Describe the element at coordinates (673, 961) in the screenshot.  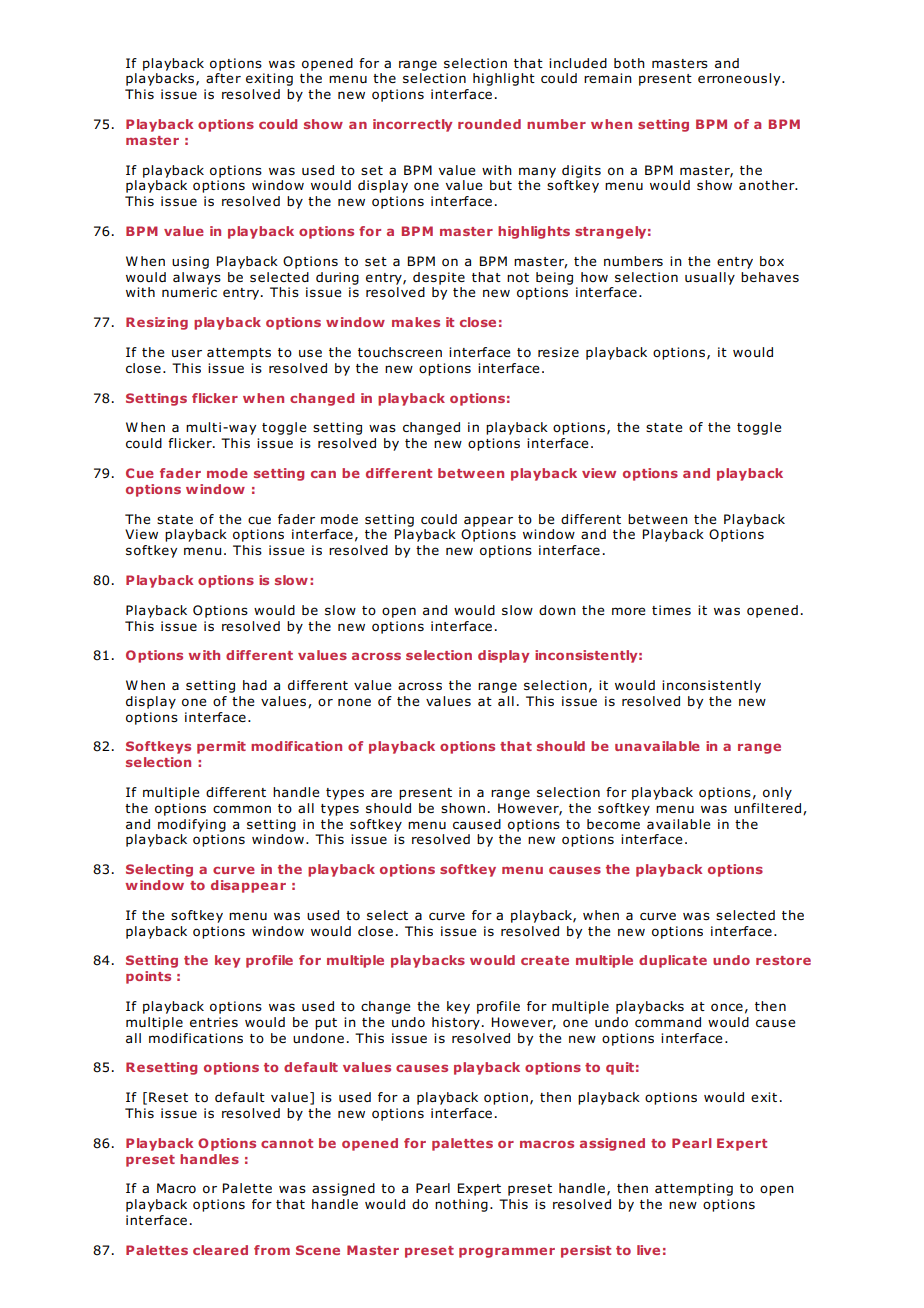
I see `duplicate` at that location.
